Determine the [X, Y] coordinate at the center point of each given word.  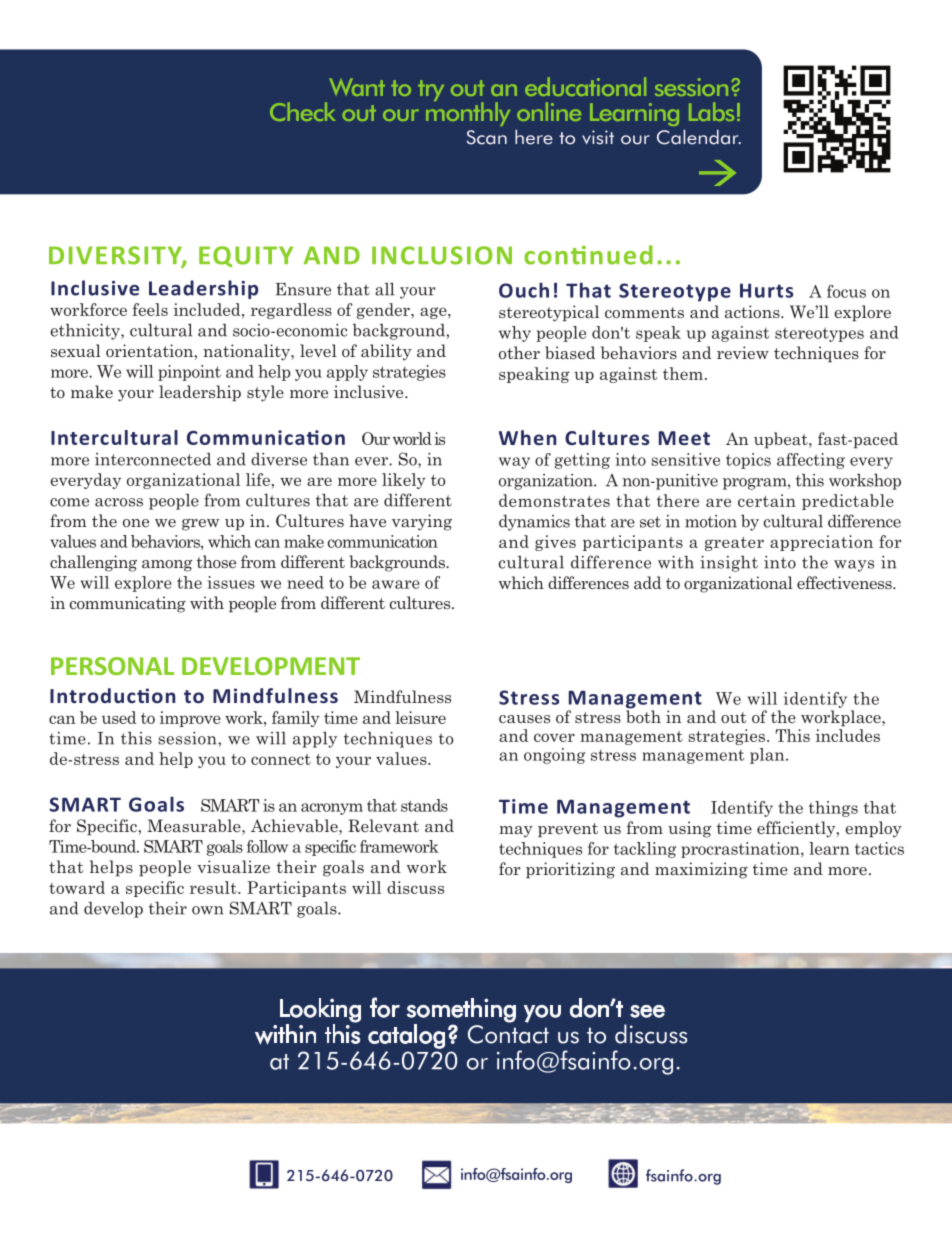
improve [190, 719]
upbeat [782, 440]
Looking [320, 1010]
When [527, 437]
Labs [711, 111]
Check [303, 111]
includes [848, 735]
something [461, 1010]
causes [524, 719]
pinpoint [189, 373]
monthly [468, 113]
